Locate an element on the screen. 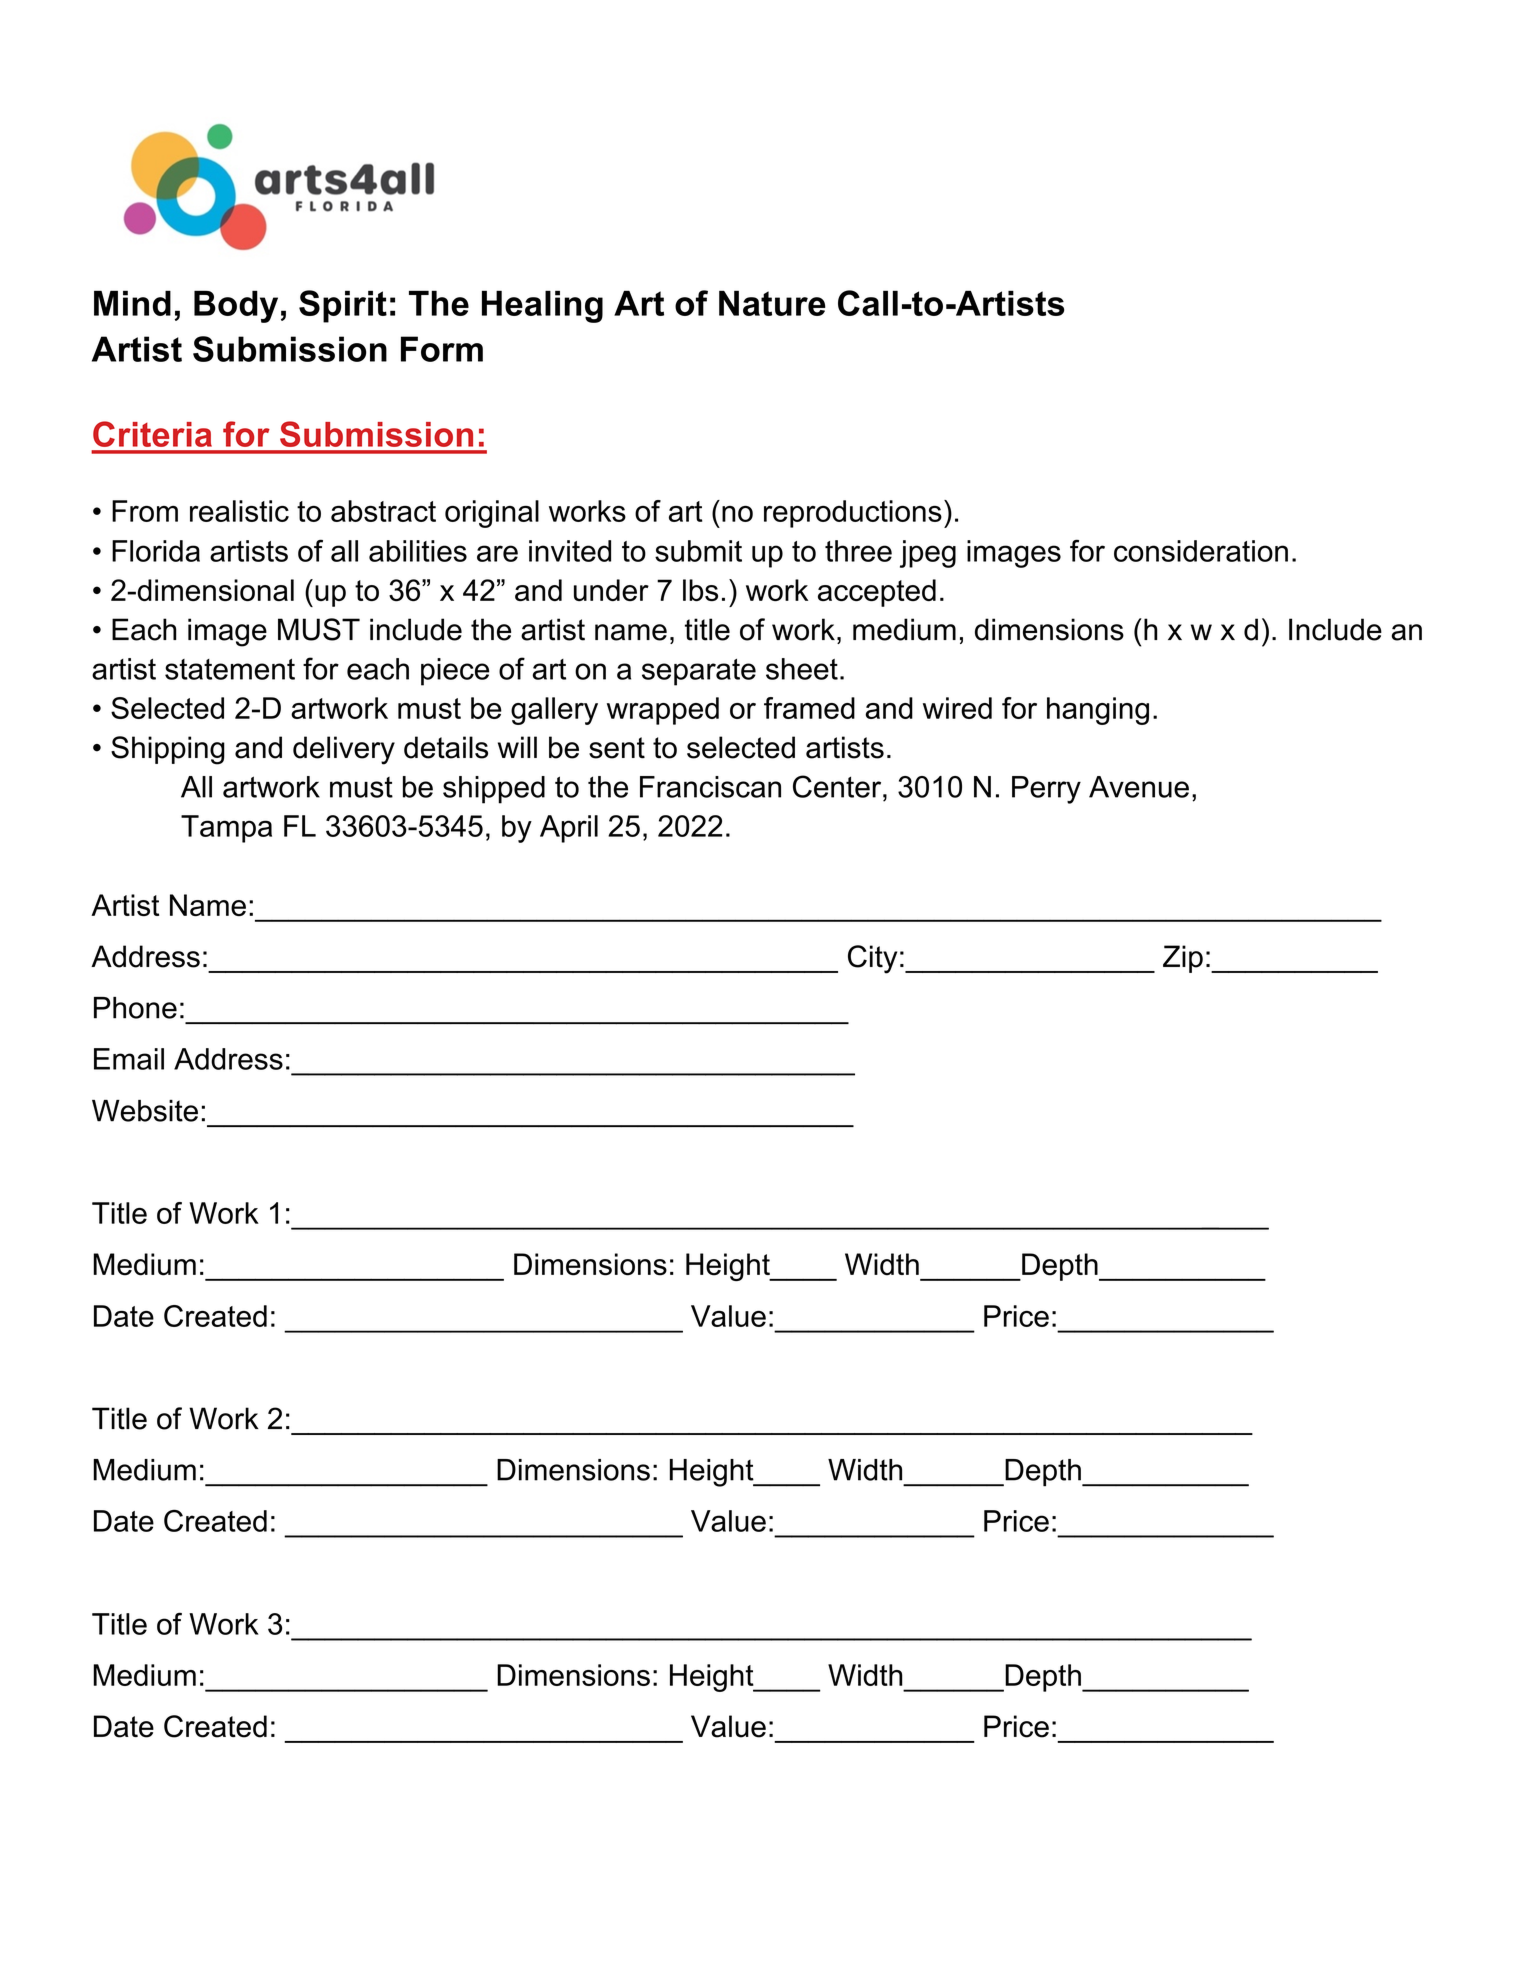 Image resolution: width=1518 pixels, height=1965 pixels. separate is located at coordinates (699, 672).
